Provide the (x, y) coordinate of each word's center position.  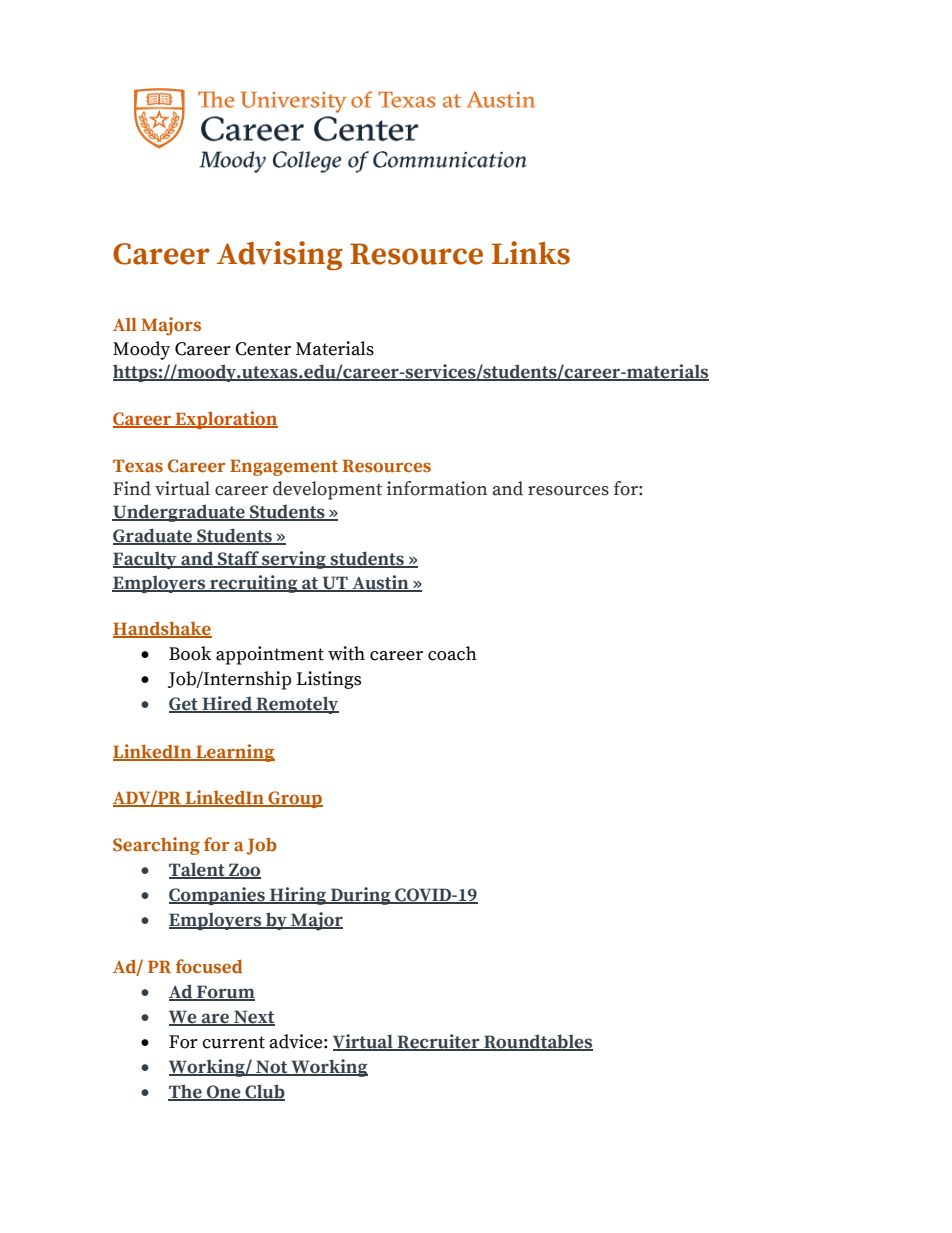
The (186, 1092)
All (125, 324)
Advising (280, 256)
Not (272, 1068)
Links (531, 253)
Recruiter (438, 1042)
